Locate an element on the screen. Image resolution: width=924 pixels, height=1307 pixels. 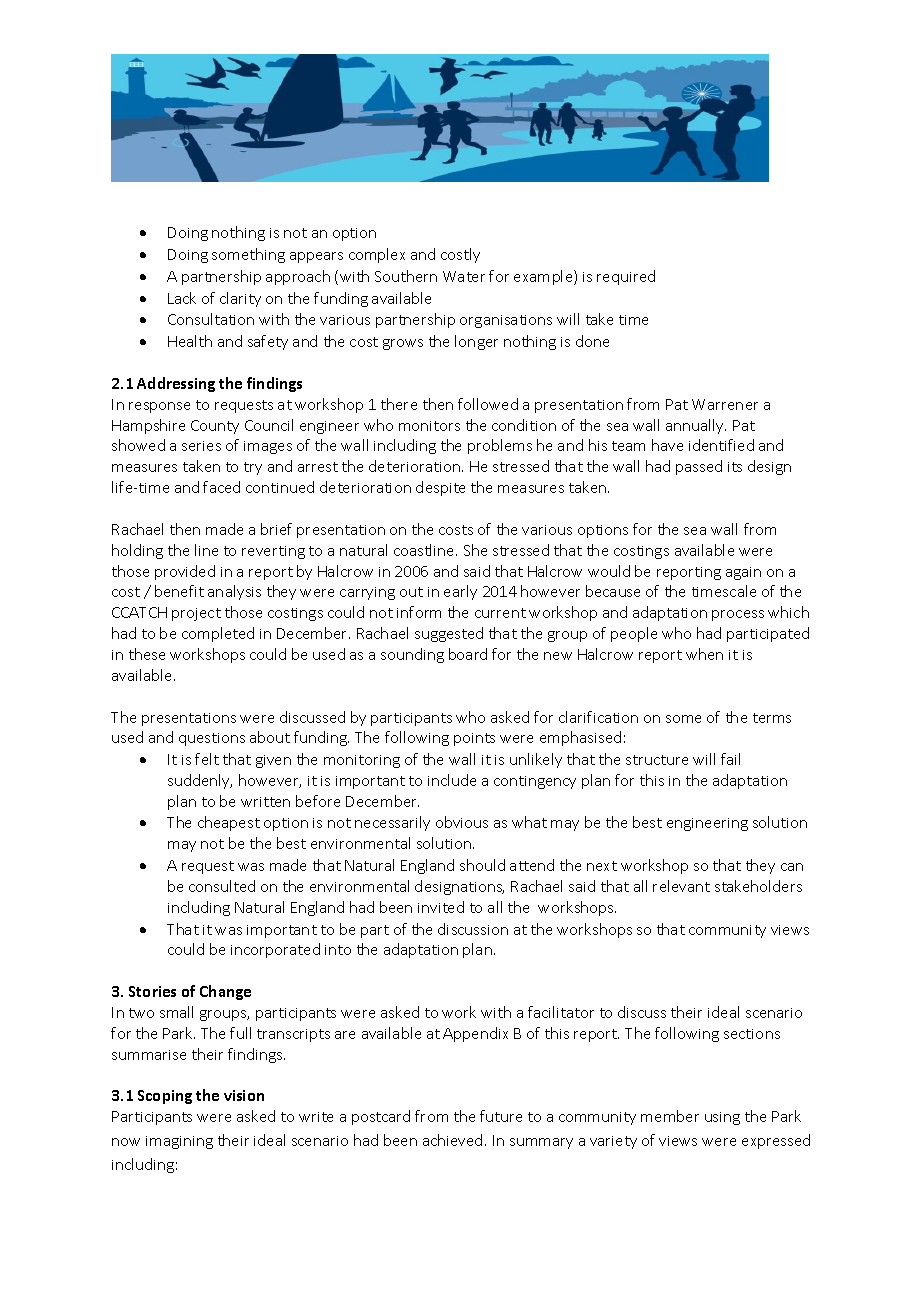
faced is located at coordinates (221, 487).
